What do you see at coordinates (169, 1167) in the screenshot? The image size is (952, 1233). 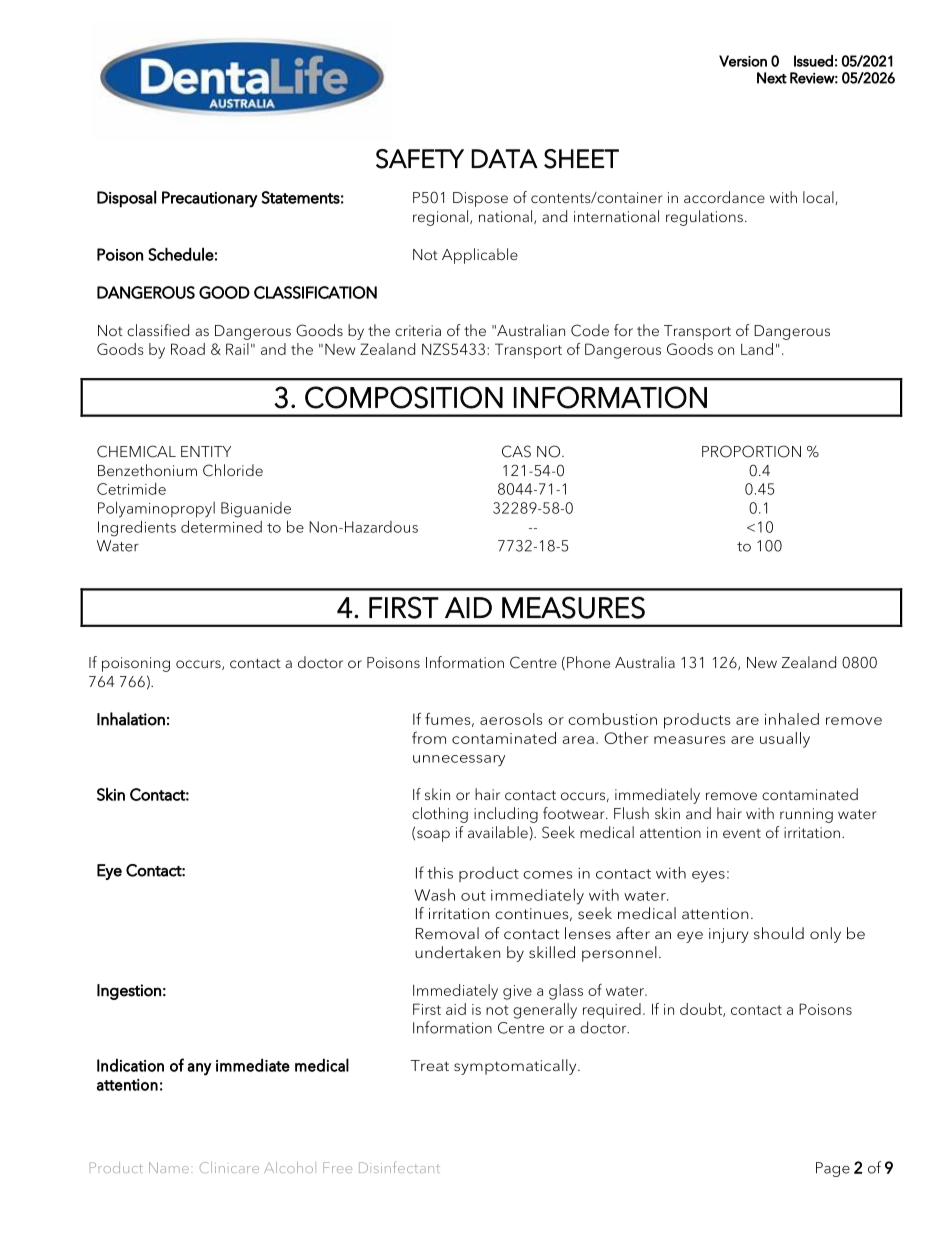 I see `Name` at bounding box center [169, 1167].
